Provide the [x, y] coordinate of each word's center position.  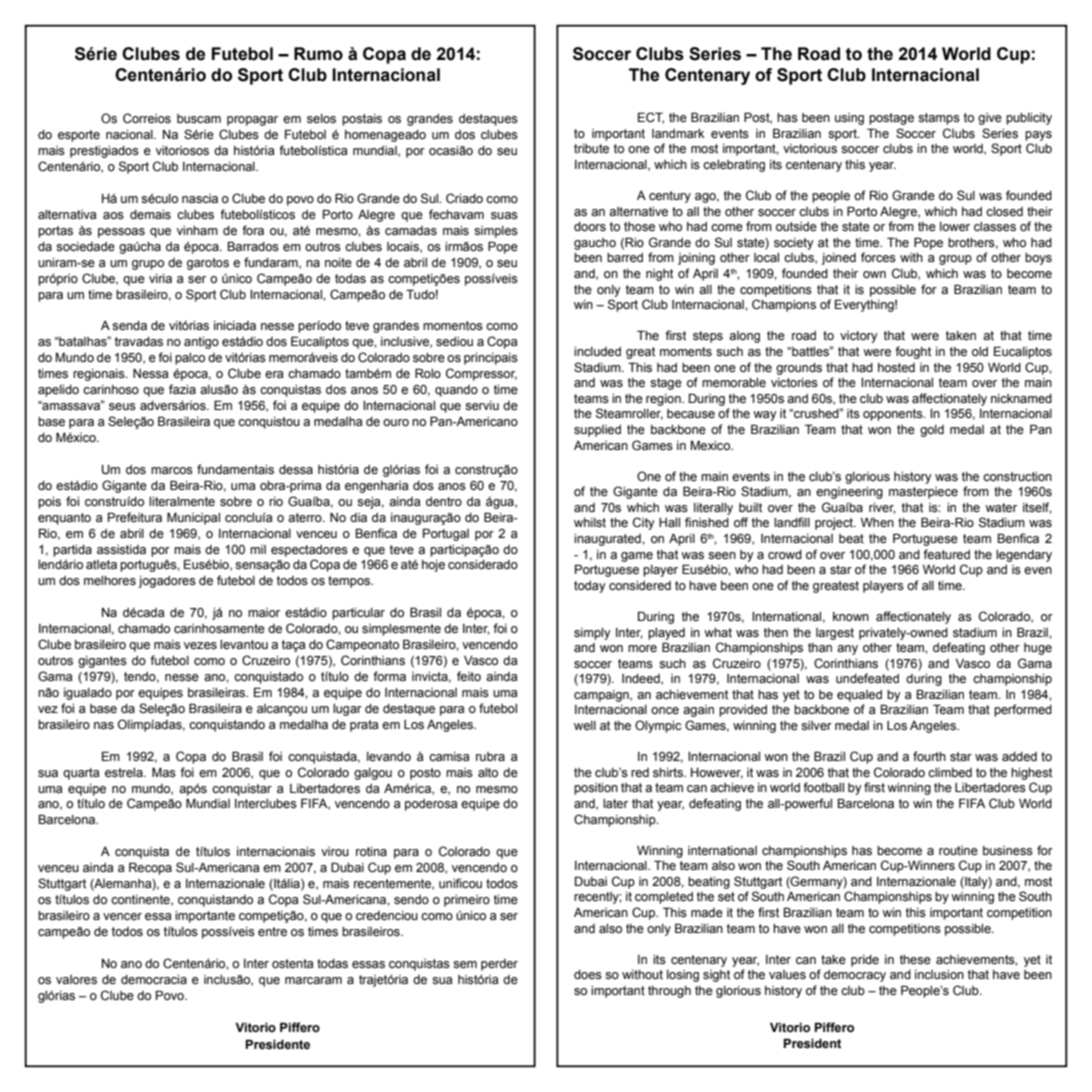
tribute [591, 148]
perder [499, 965]
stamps [939, 119]
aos [113, 216]
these [915, 960]
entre [272, 932]
